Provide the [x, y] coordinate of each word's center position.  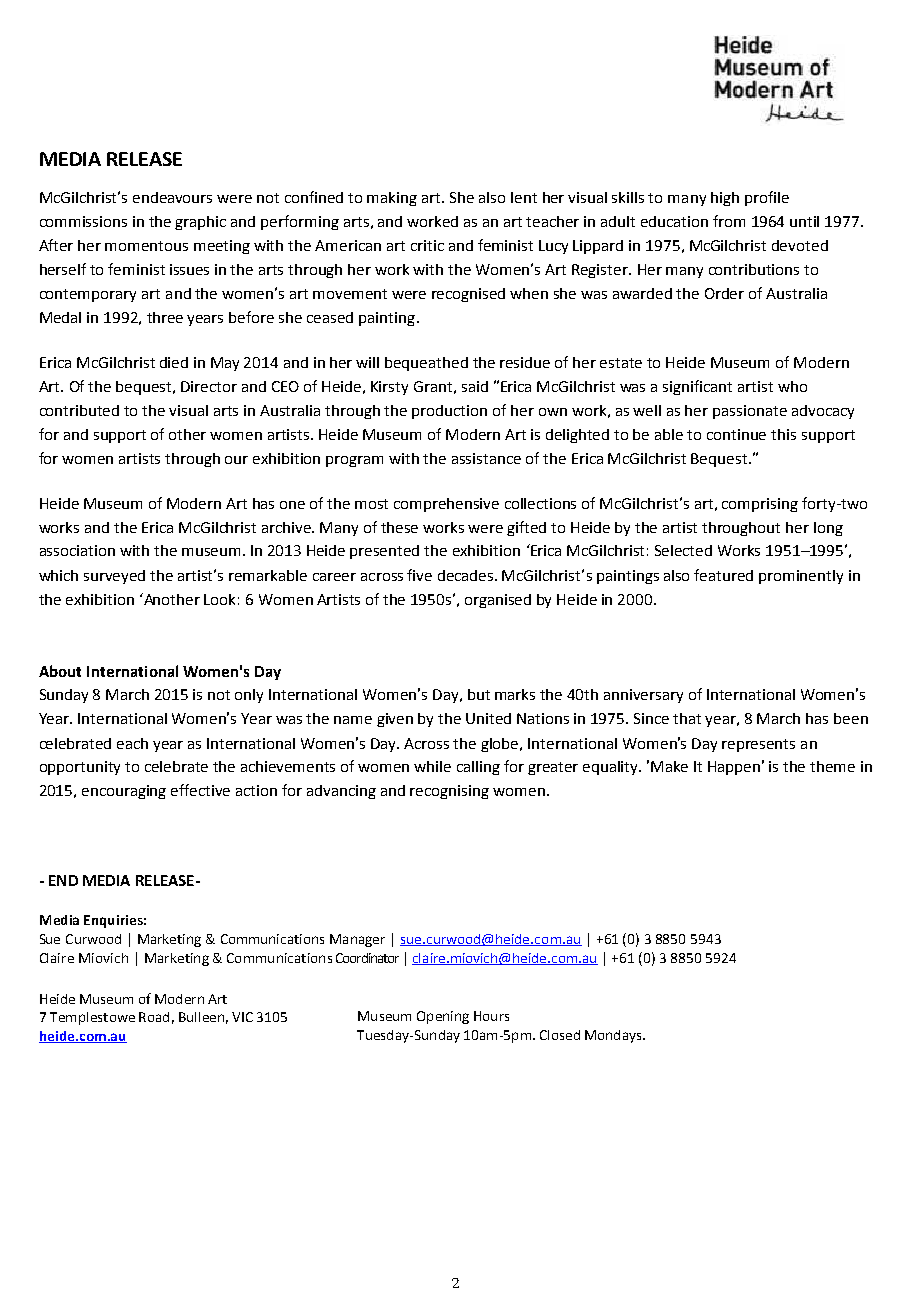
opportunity [80, 768]
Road [154, 1017]
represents [758, 745]
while [432, 766]
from [729, 221]
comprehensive [446, 505]
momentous [146, 246]
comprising [760, 505]
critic [427, 245]
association [77, 550]
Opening [443, 1017]
